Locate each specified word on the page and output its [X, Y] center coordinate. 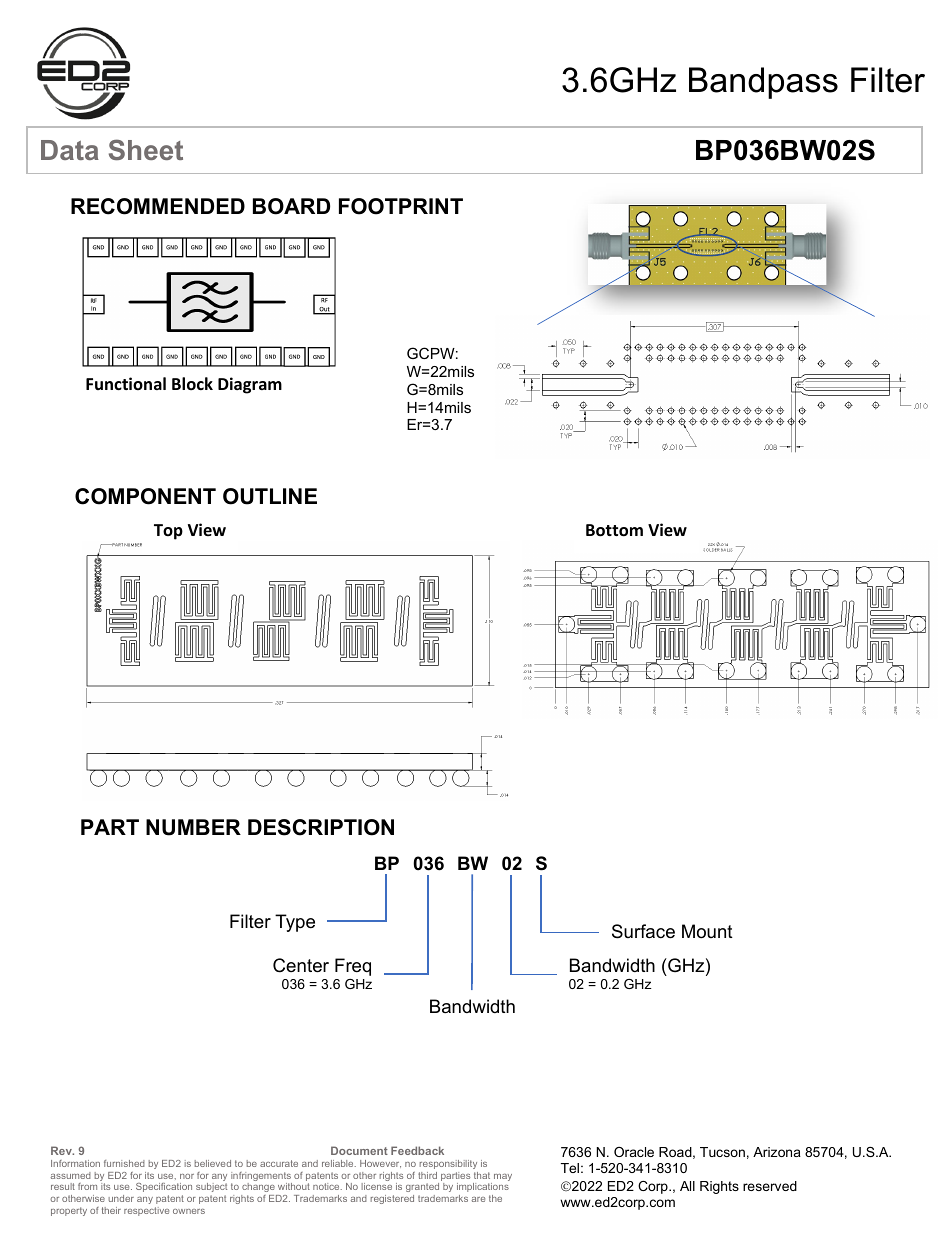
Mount [707, 931]
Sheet [146, 149]
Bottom [614, 530]
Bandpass [763, 83]
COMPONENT [145, 496]
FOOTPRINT [401, 206]
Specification [164, 1187]
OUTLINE [270, 496]
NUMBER [193, 827]
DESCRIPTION [321, 827]
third [427, 1175]
